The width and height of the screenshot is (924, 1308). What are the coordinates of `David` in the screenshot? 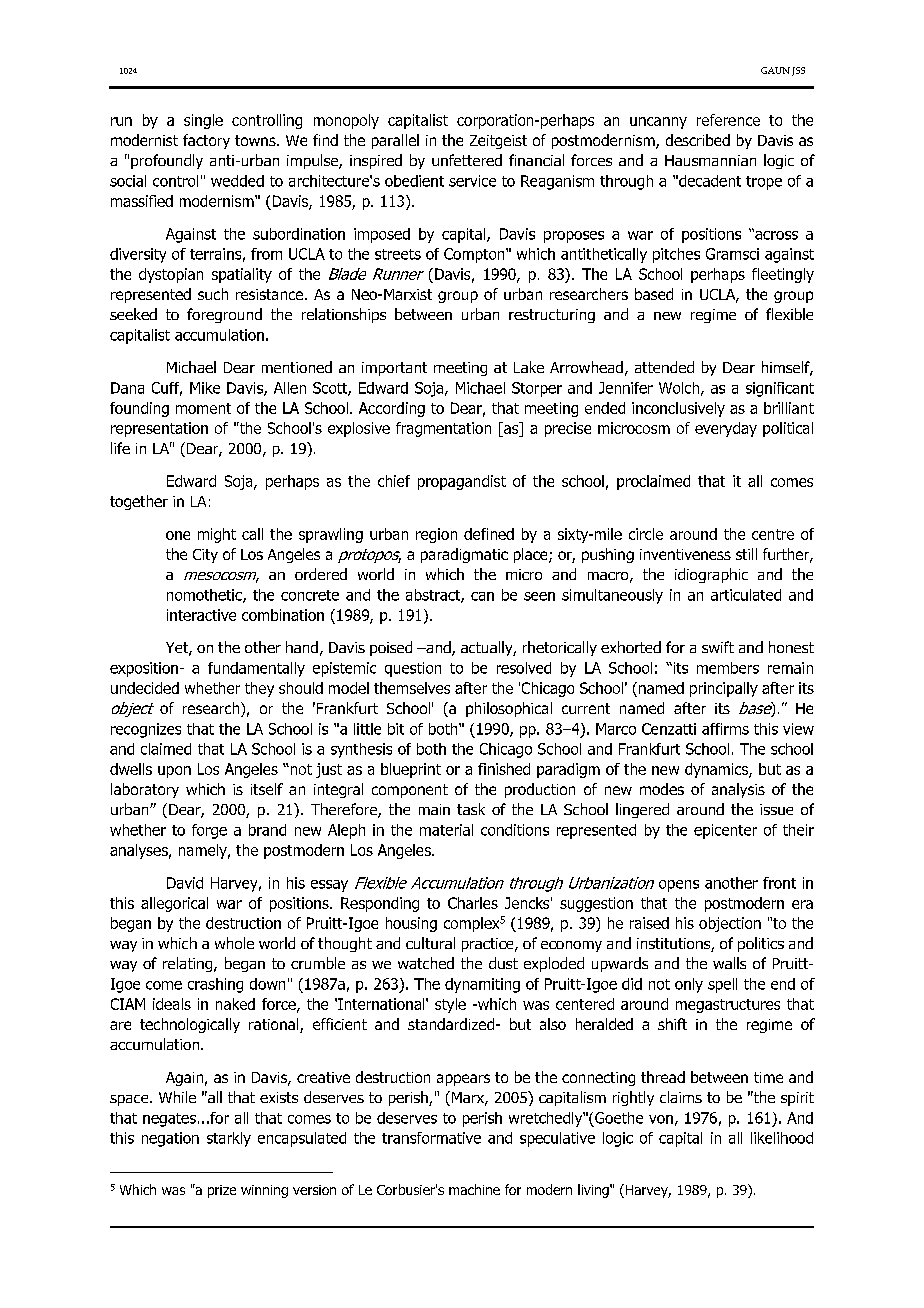 It's located at (185, 883).
